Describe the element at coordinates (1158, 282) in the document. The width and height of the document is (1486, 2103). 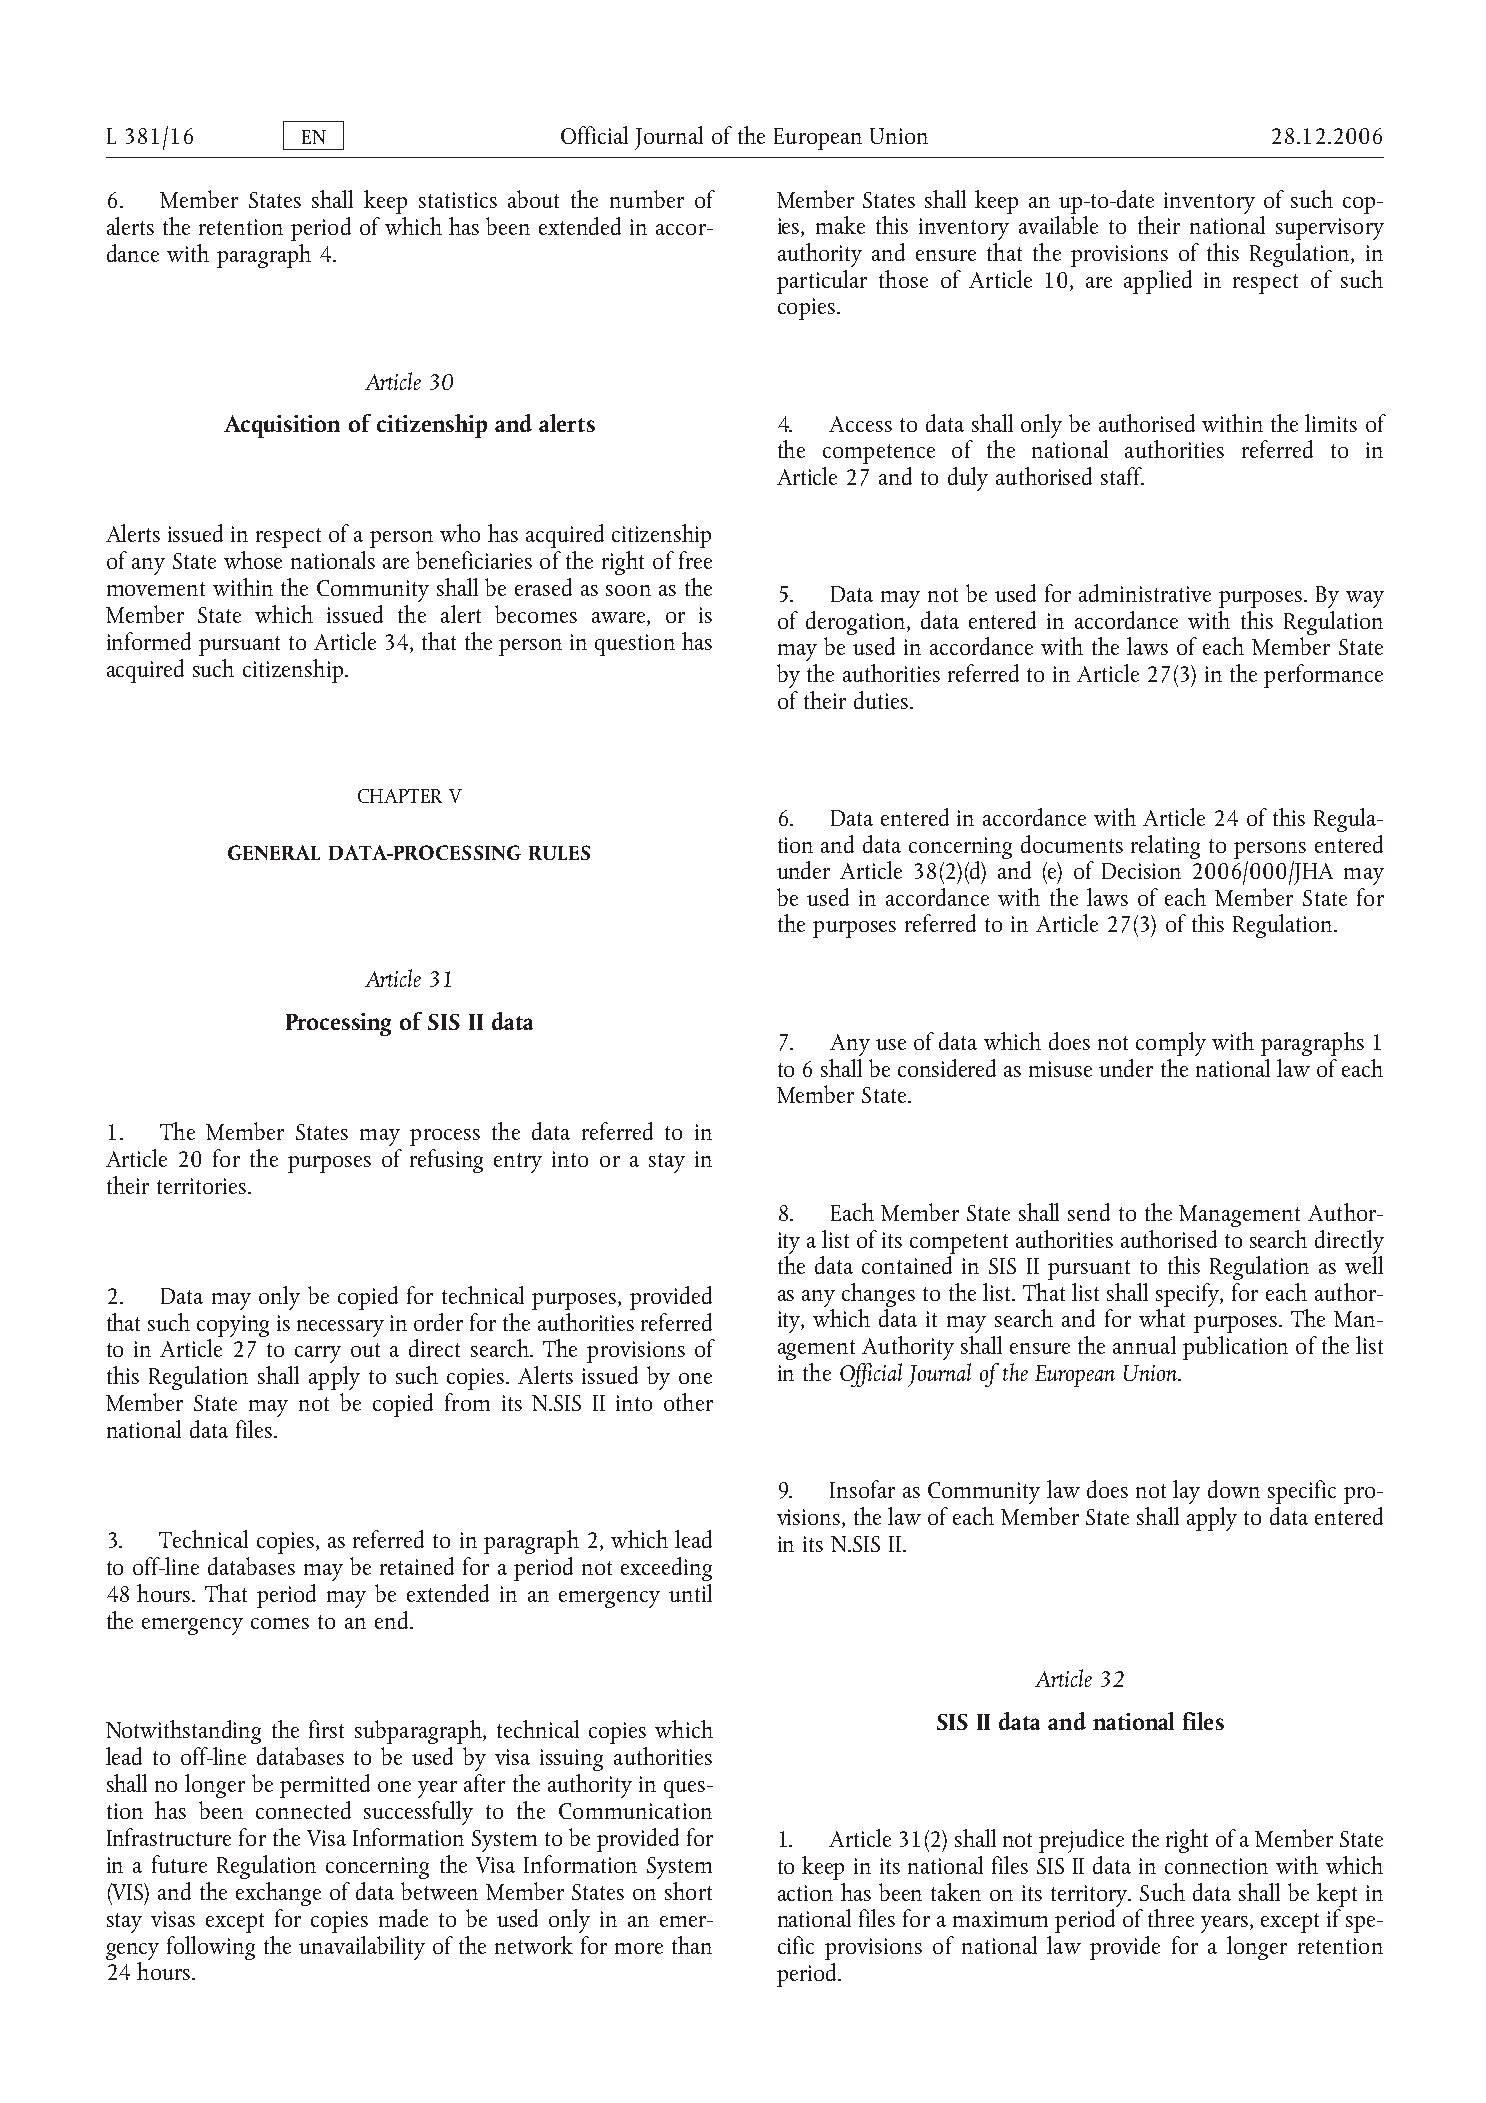
I see `applied` at that location.
